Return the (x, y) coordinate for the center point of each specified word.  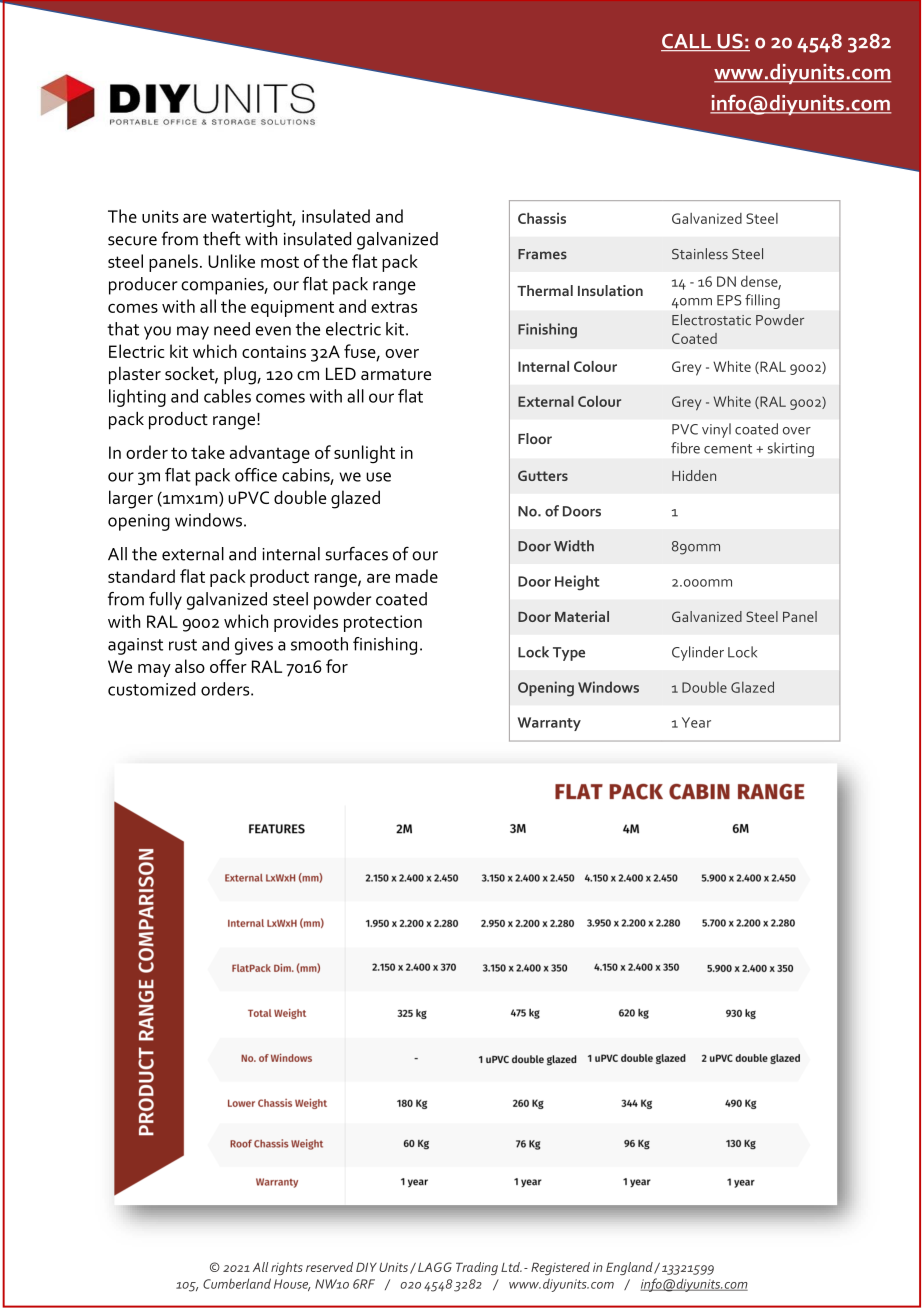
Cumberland (237, 1283)
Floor (535, 438)
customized (152, 689)
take (208, 452)
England (630, 1268)
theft (222, 238)
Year (696, 722)
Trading (477, 1268)
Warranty (549, 724)
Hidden (694, 475)
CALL (687, 42)
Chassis (542, 218)
